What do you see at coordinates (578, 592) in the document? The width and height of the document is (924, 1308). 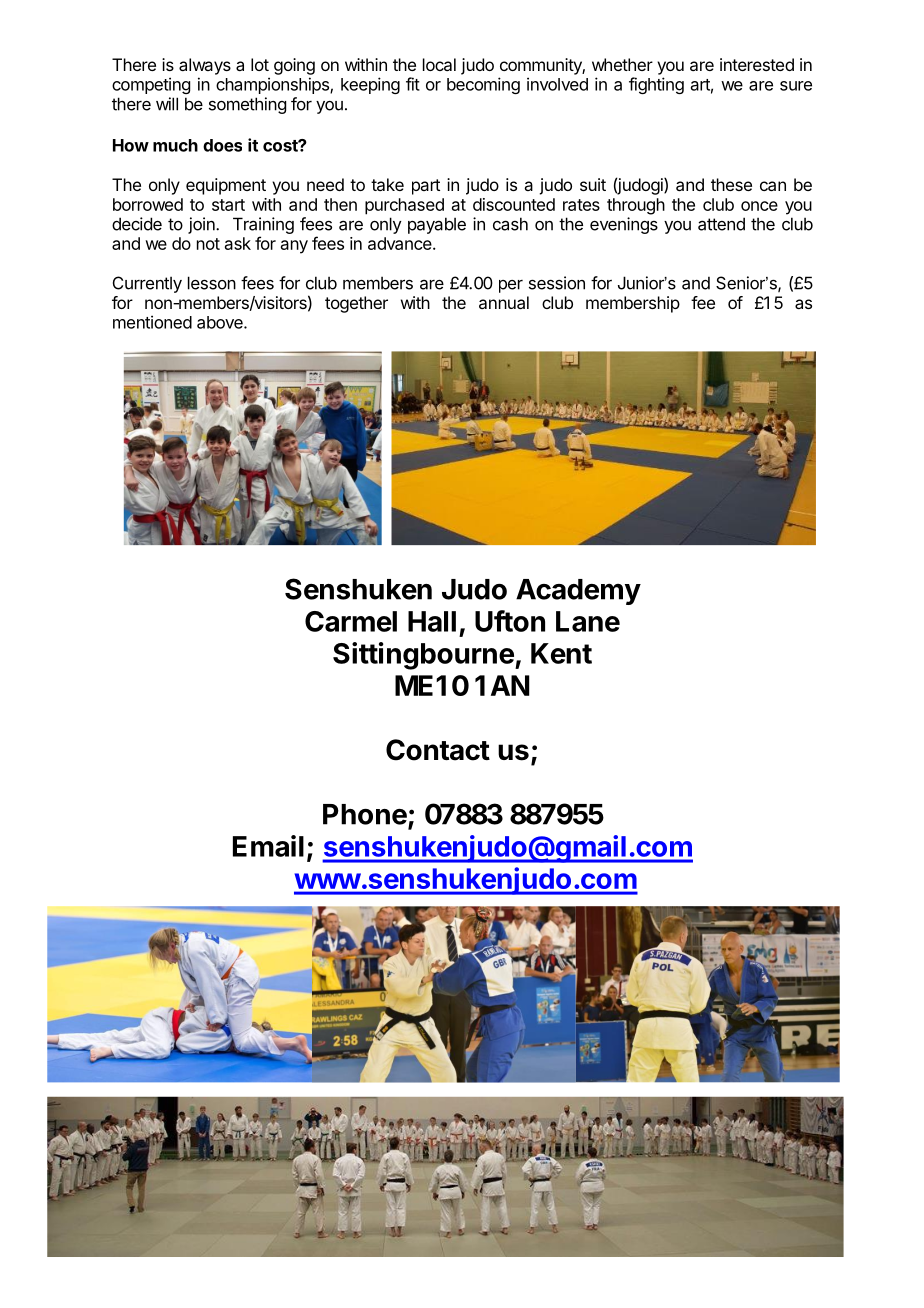 I see `Academy` at bounding box center [578, 592].
